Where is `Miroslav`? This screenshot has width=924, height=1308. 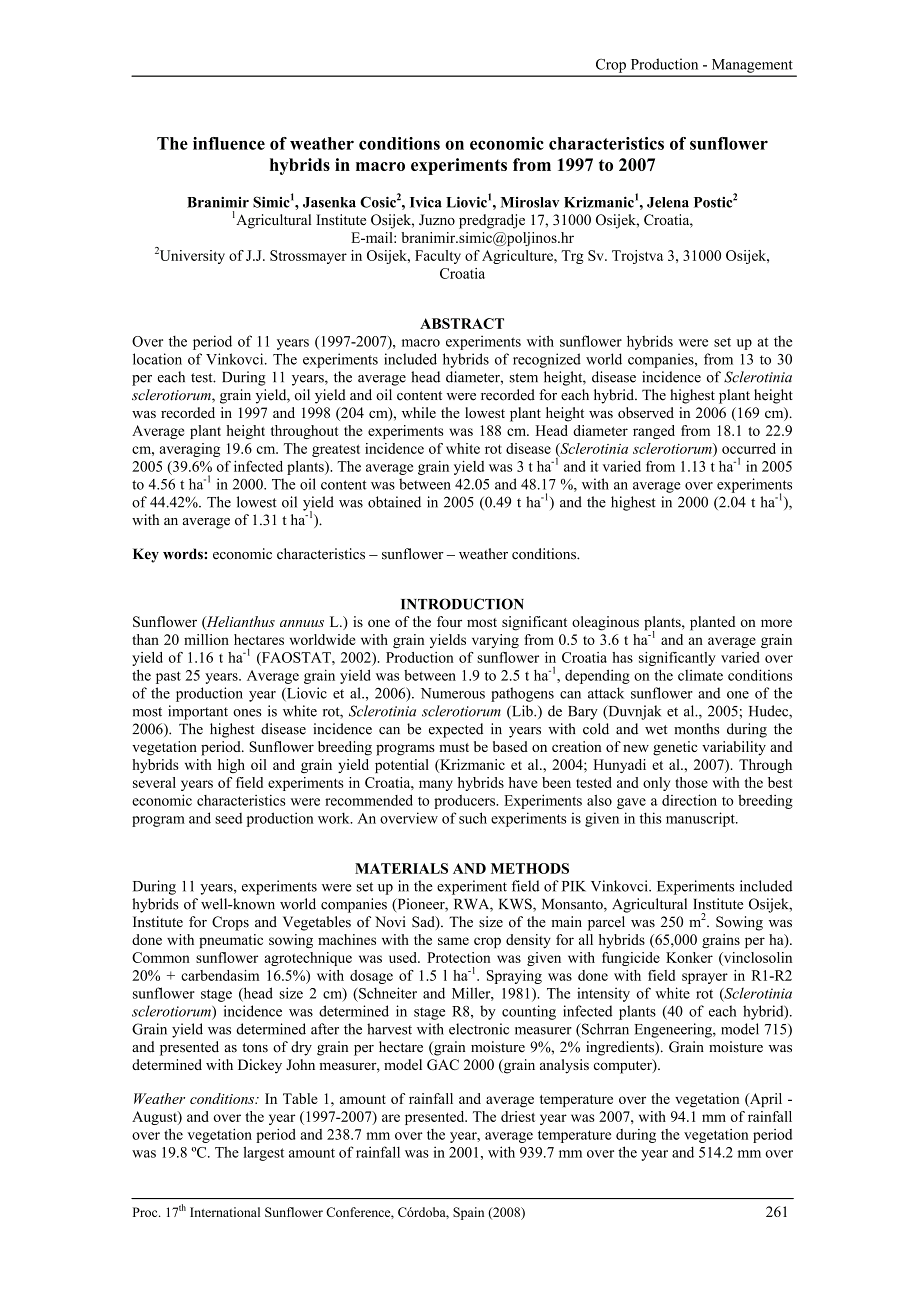
Miroslav is located at coordinates (530, 202).
